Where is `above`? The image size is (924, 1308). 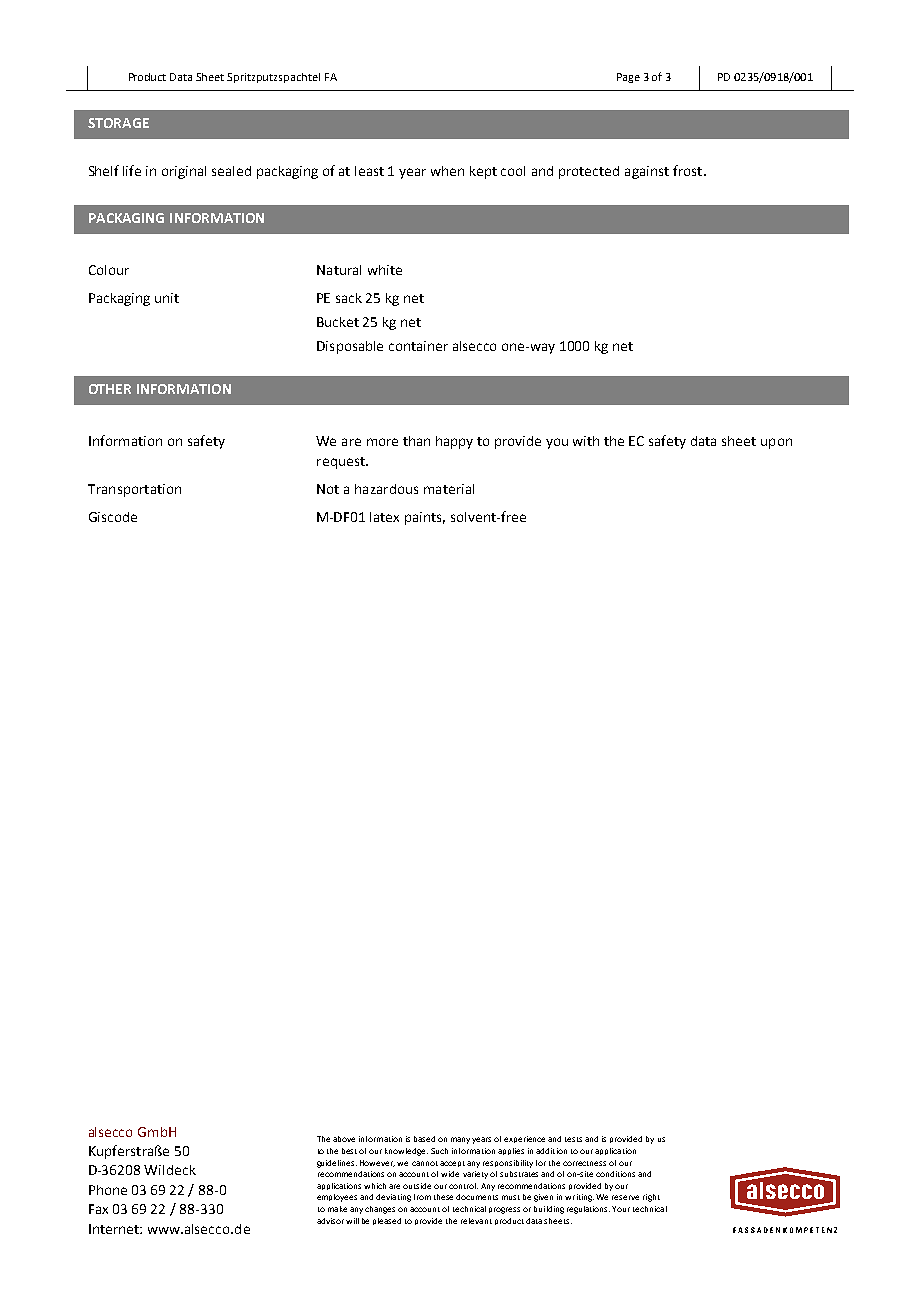 above is located at coordinates (344, 1139).
